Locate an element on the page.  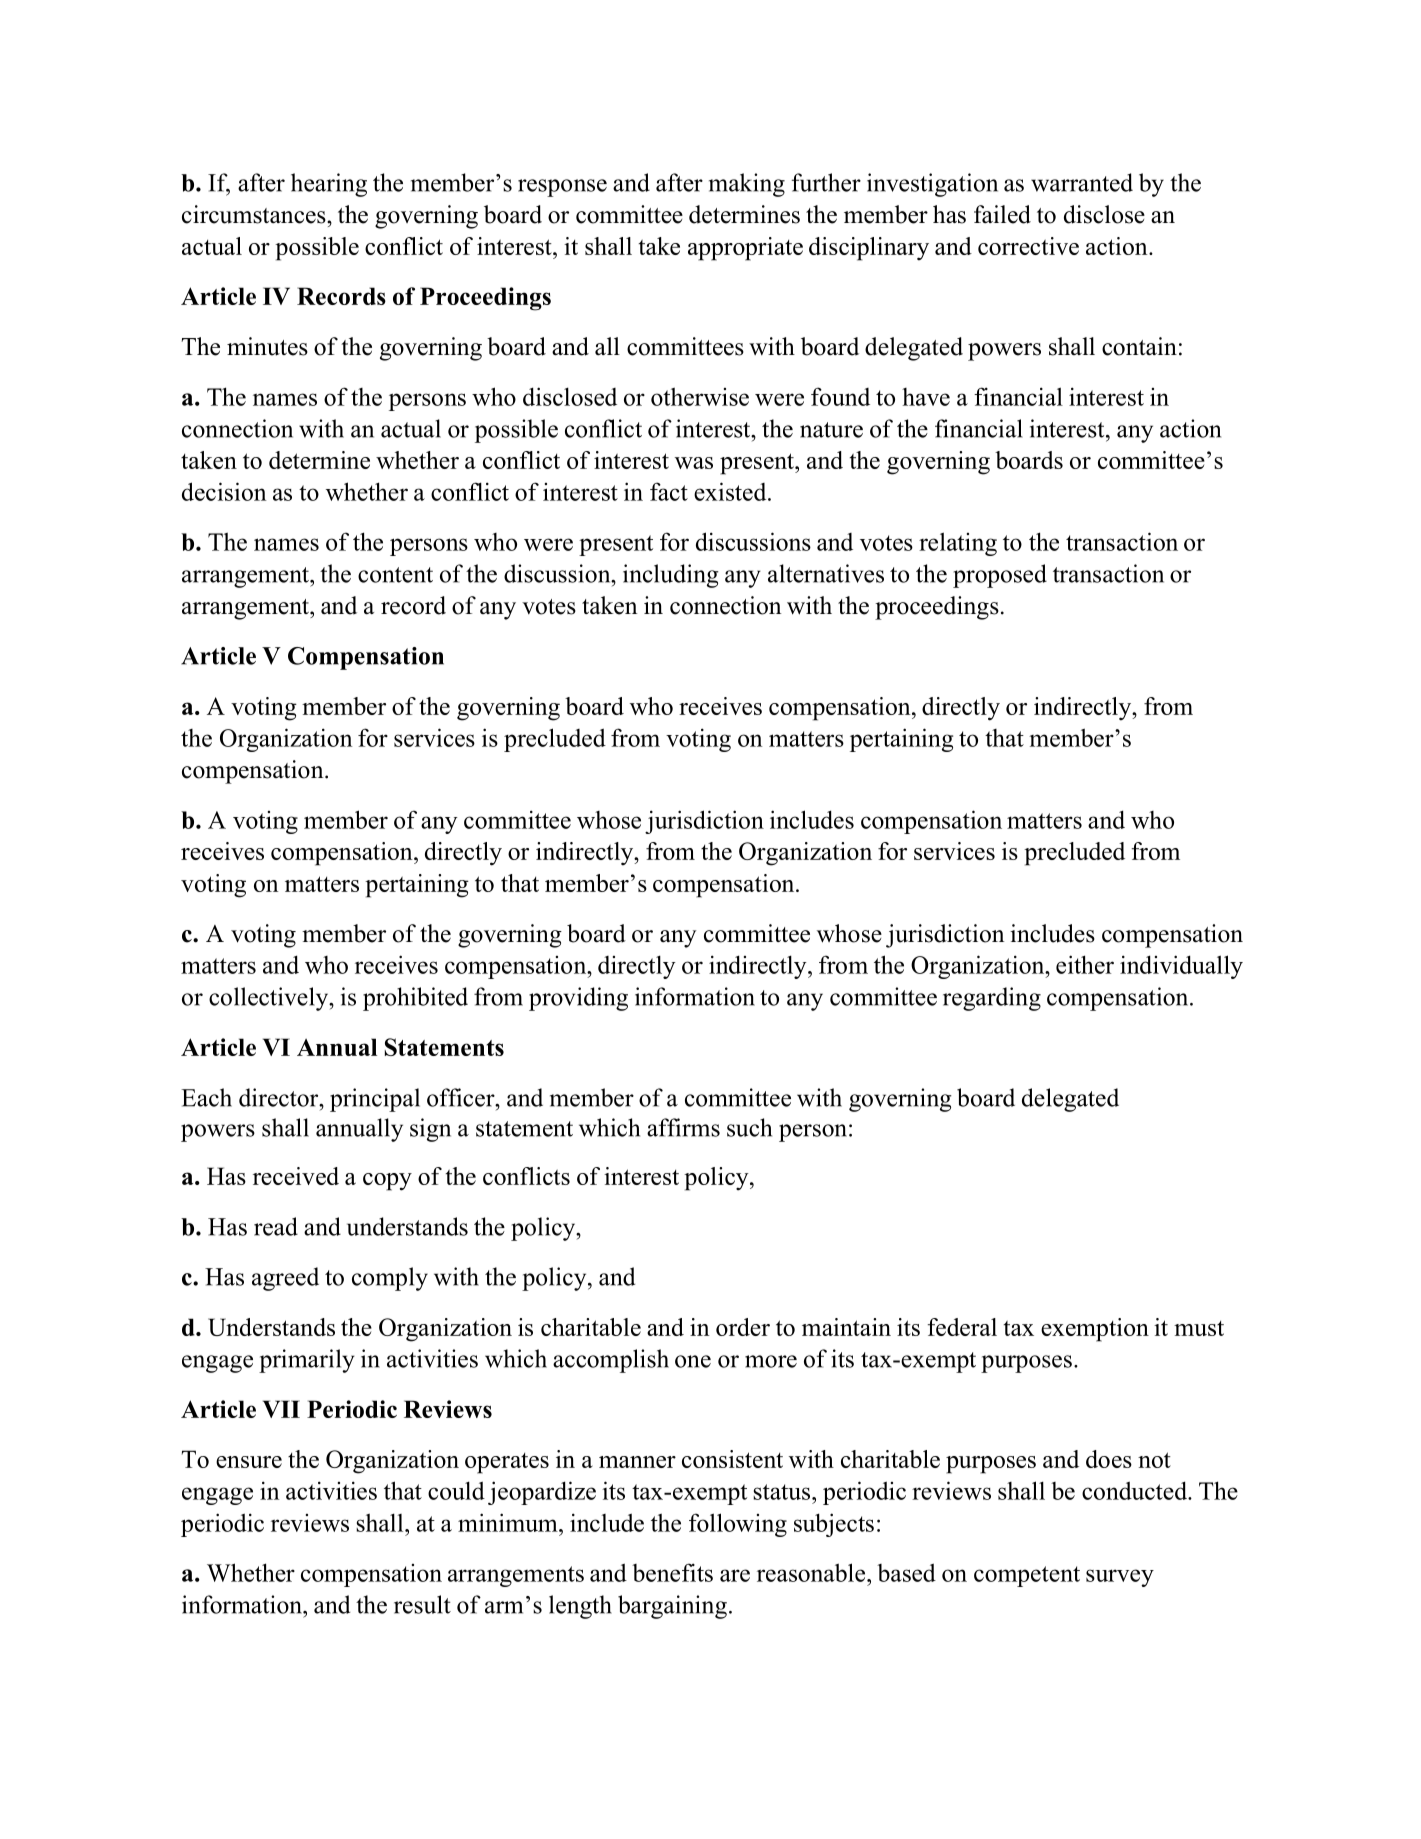
hearing is located at coordinates (329, 185).
